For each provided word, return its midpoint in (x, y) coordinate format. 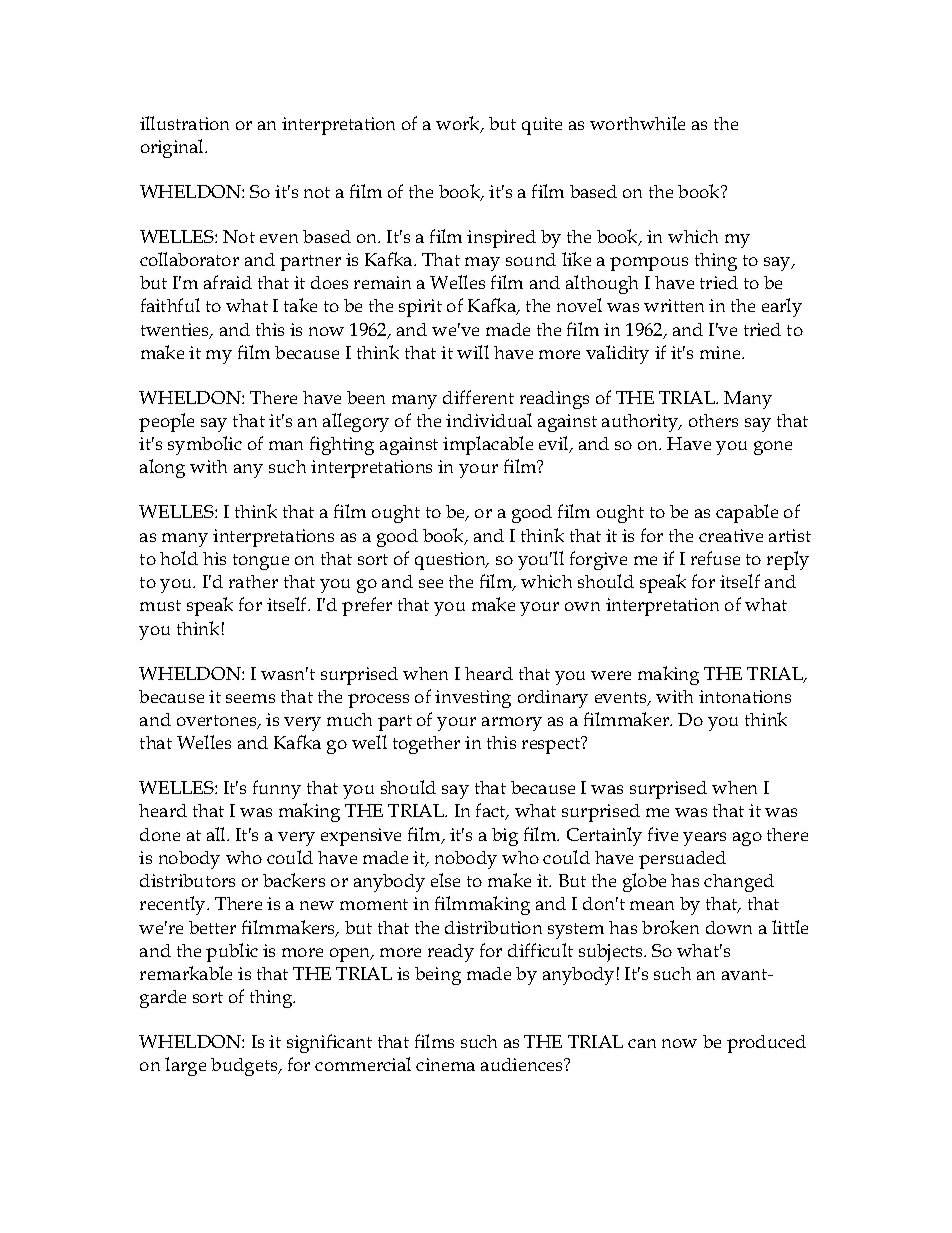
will (473, 352)
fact (492, 811)
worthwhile (637, 123)
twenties (176, 331)
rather (253, 581)
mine (721, 352)
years (704, 839)
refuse (715, 558)
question (451, 561)
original (173, 148)
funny (277, 789)
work (459, 124)
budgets (245, 1067)
